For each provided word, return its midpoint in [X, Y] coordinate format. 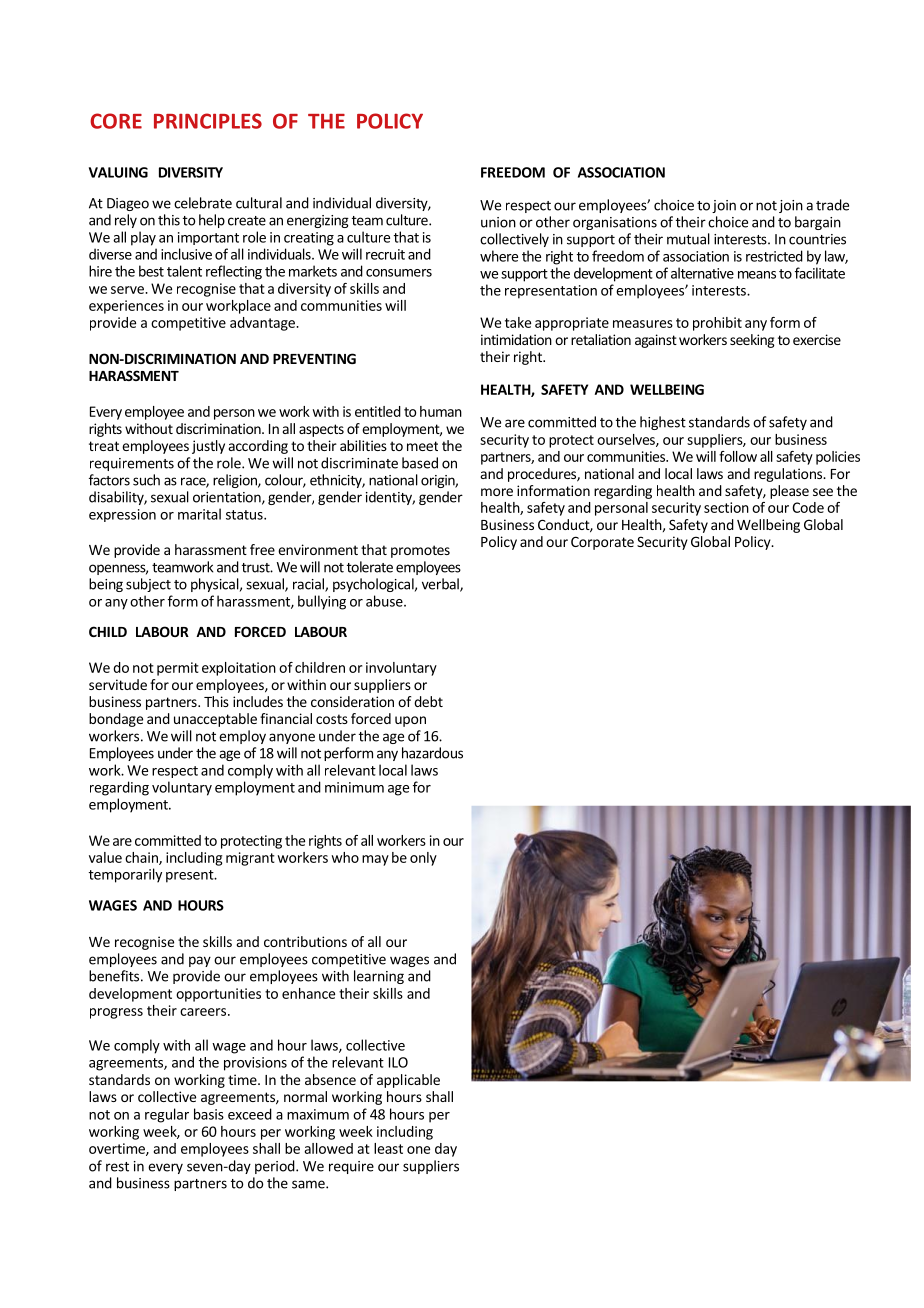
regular [167, 1115]
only [423, 859]
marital [199, 514]
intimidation [516, 339]
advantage [263, 324]
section [726, 507]
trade [832, 205]
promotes [420, 551]
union [498, 222]
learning [379, 977]
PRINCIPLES [208, 121]
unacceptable [215, 720]
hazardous [432, 753]
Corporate [602, 543]
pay [200, 961]
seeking [752, 341]
